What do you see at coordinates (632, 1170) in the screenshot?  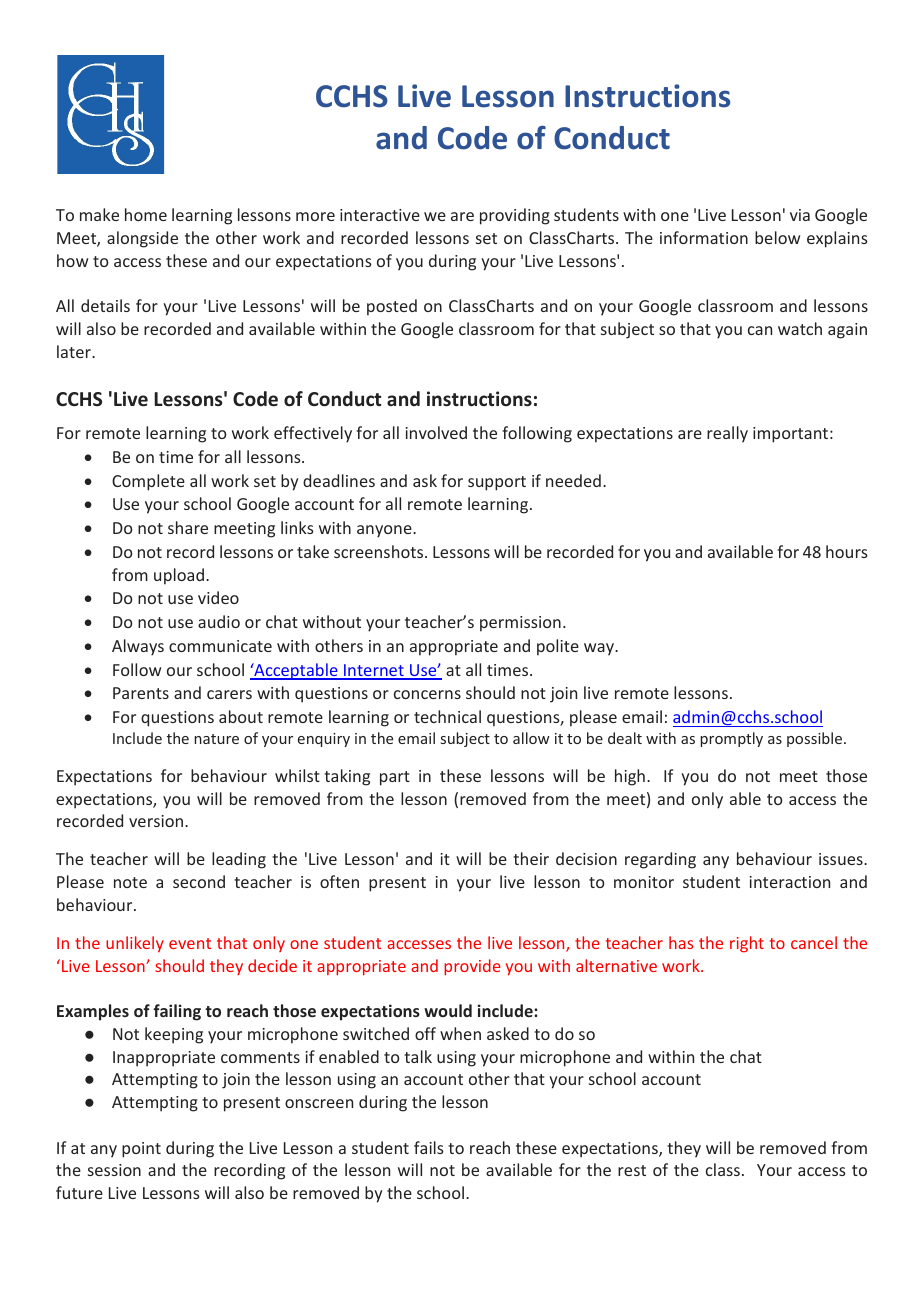 I see `rest` at bounding box center [632, 1170].
